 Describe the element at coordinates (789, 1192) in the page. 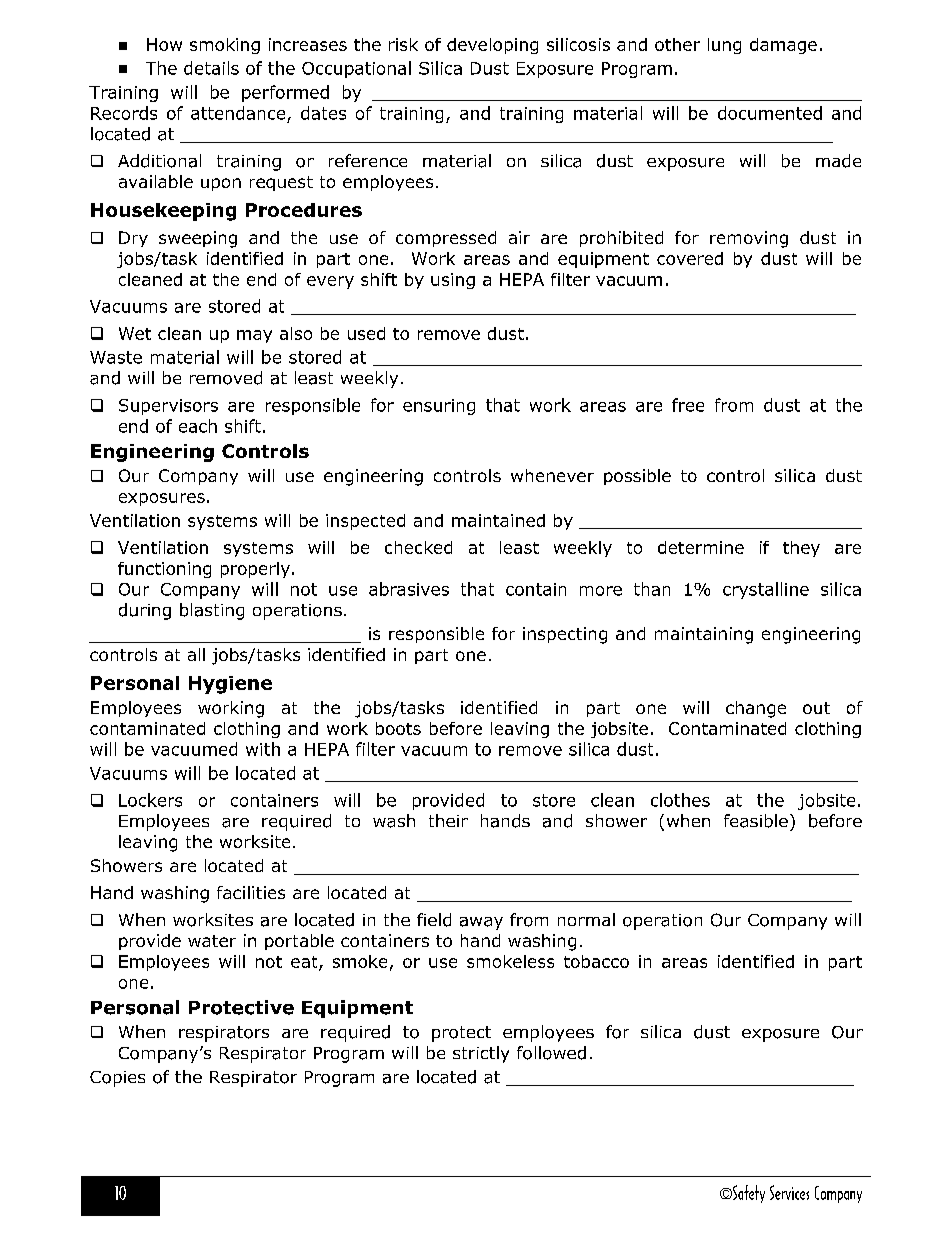

I see `Services` at that location.
